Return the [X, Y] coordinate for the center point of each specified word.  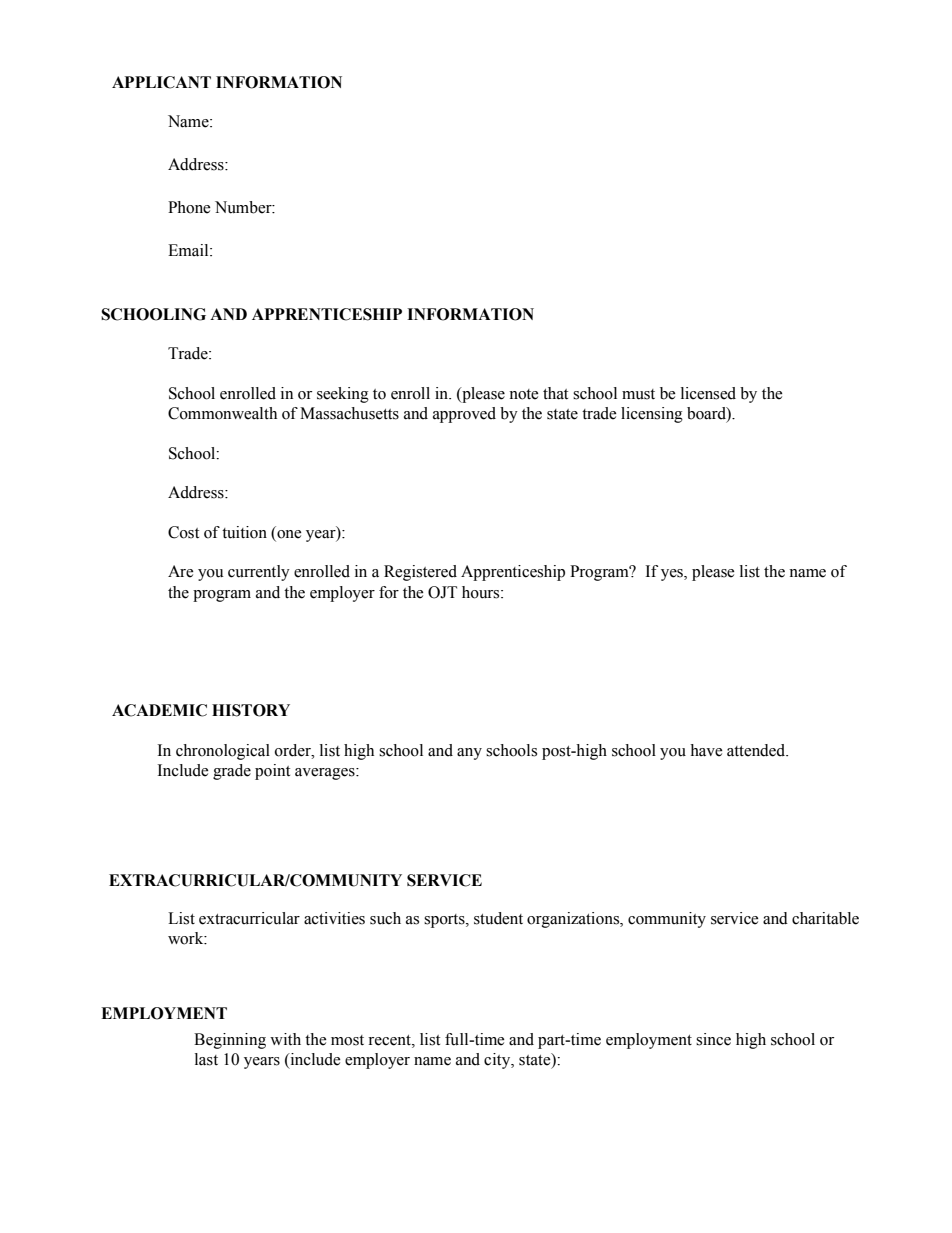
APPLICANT [161, 82]
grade [232, 772]
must [638, 394]
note [524, 394]
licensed [708, 393]
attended [757, 750]
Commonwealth [222, 413]
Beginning [230, 1041]
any [469, 754]
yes [673, 575]
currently [259, 573]
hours [482, 592]
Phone [189, 207]
